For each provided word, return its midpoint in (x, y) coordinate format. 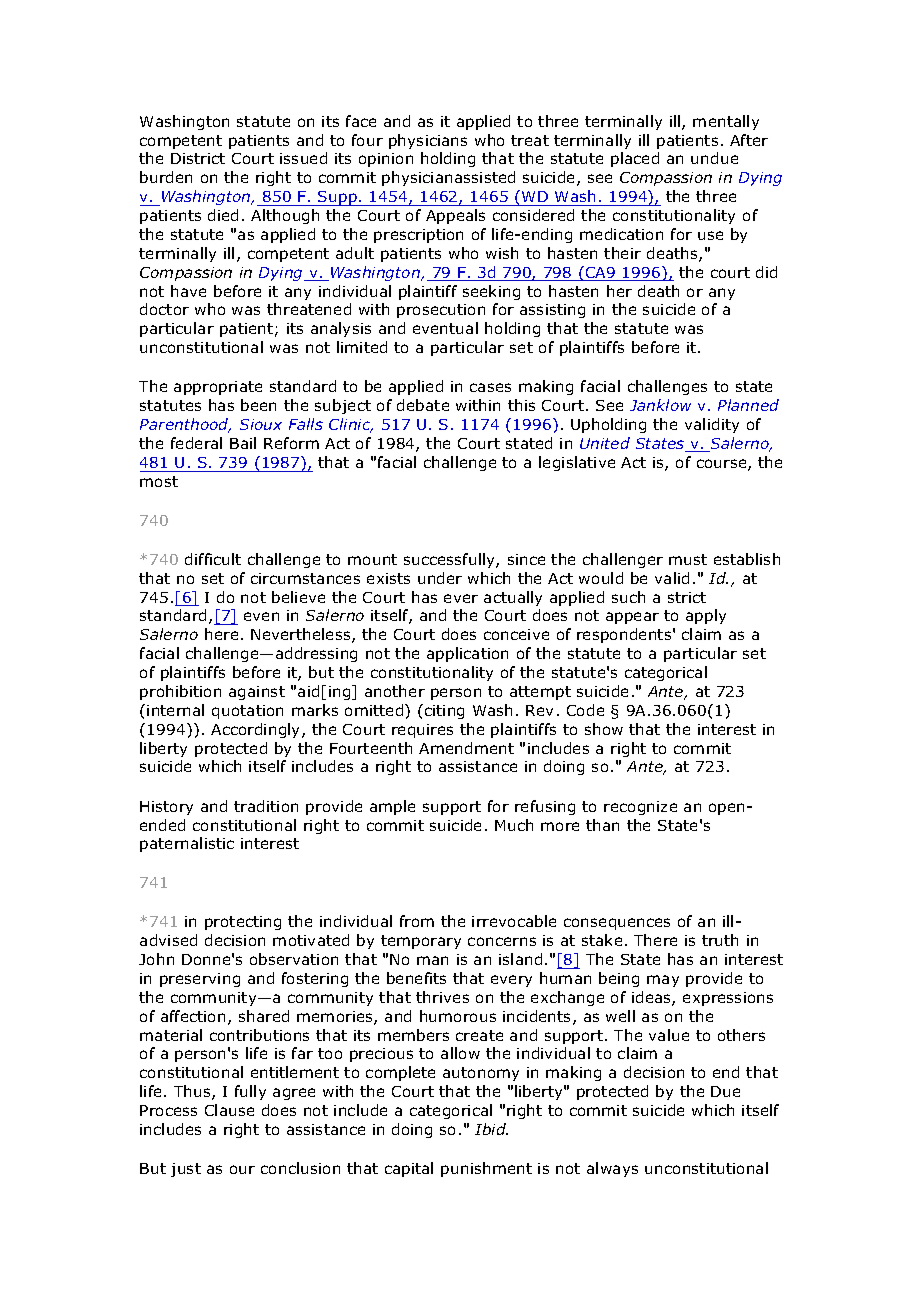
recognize (640, 808)
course (723, 465)
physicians (428, 141)
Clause (229, 1110)
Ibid (491, 1129)
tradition (266, 806)
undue (714, 158)
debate (423, 405)
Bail (243, 443)
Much (514, 825)
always (612, 1169)
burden (166, 177)
